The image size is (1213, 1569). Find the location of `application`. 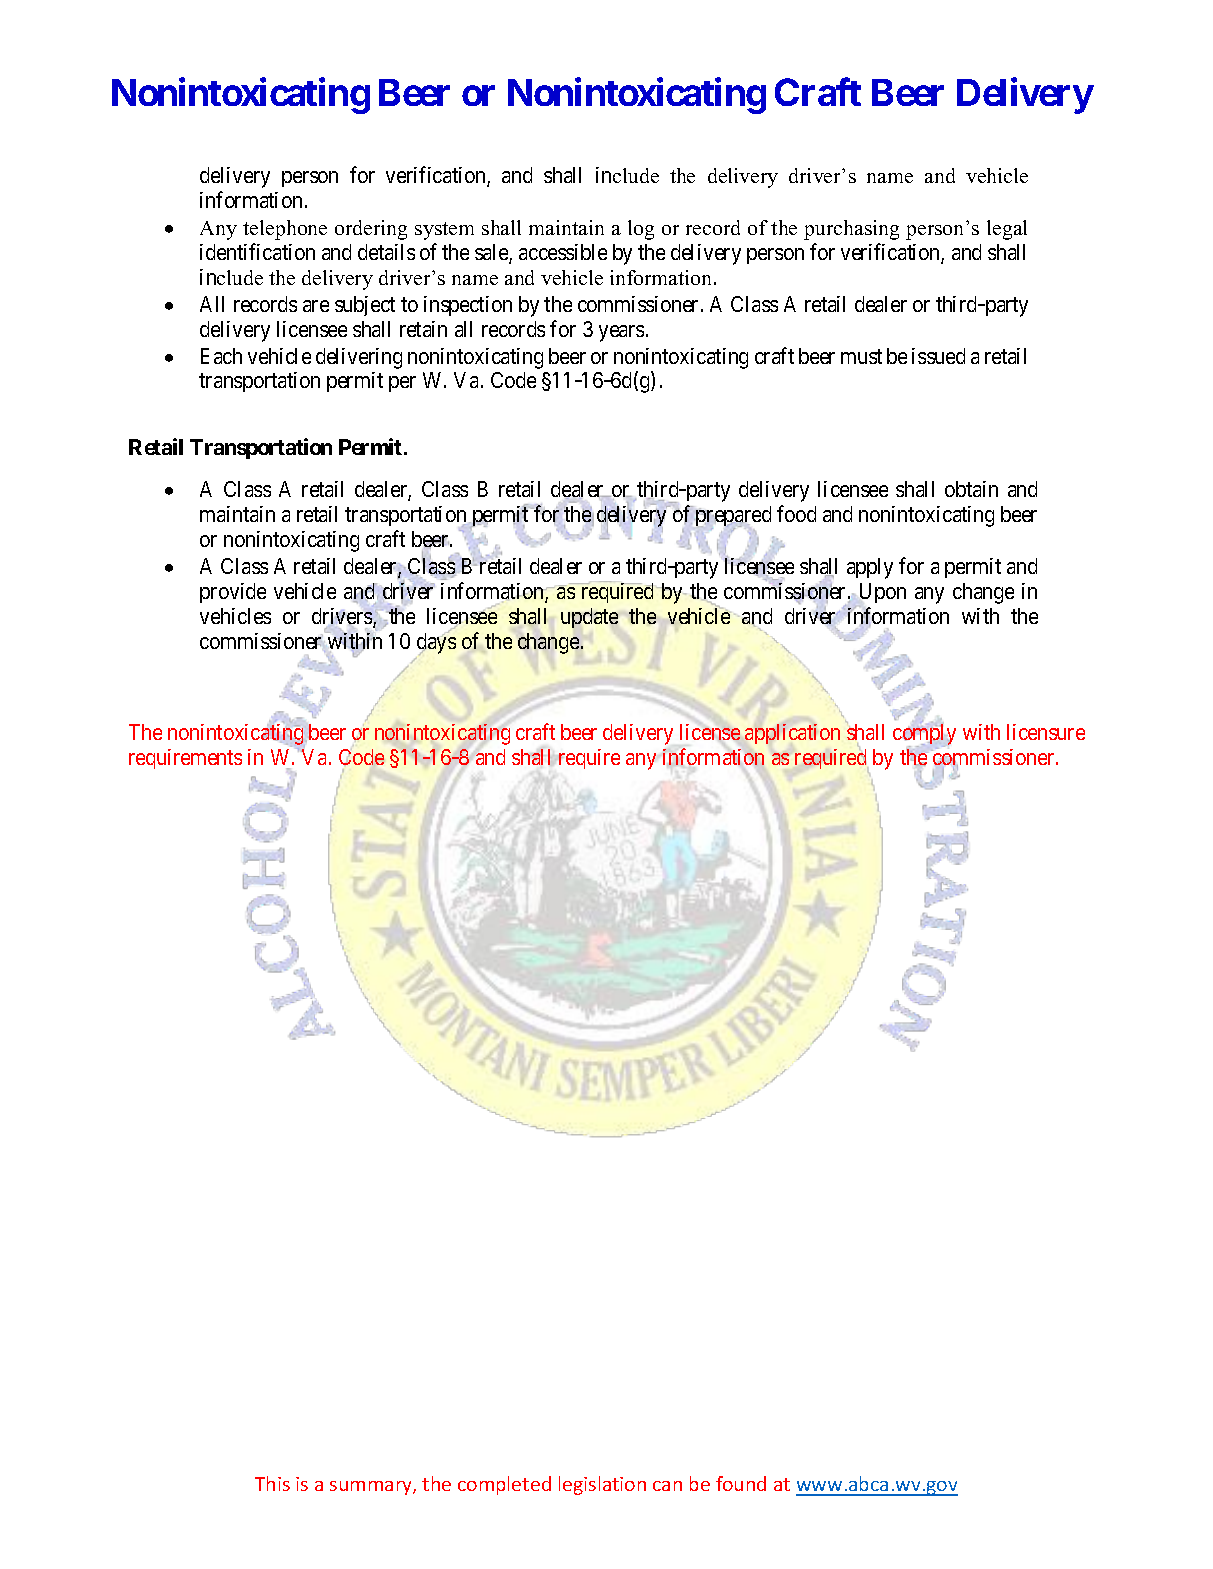

application is located at coordinates (792, 734).
